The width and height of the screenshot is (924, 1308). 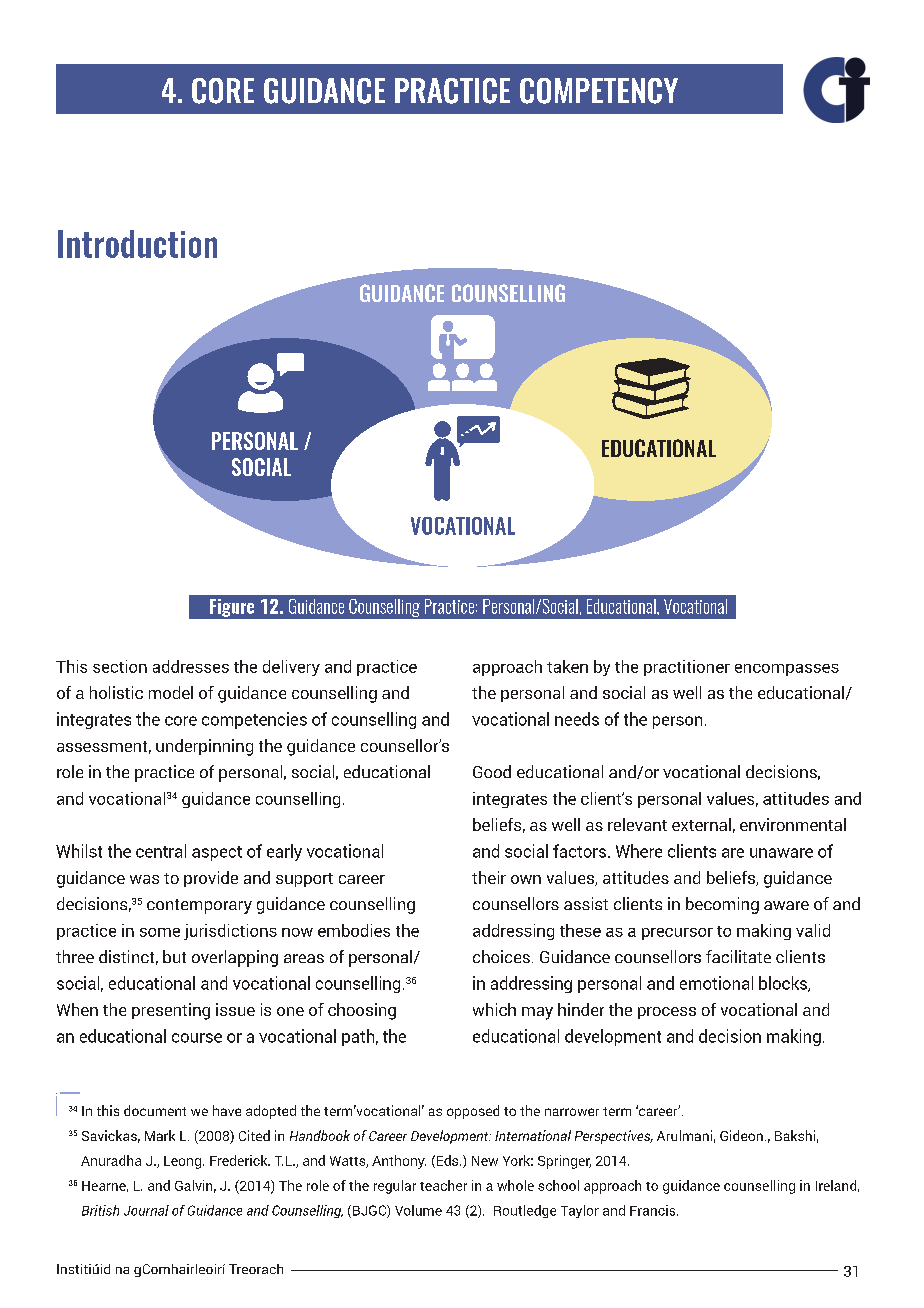 What do you see at coordinates (182, 1162) in the screenshot?
I see `Leong` at bounding box center [182, 1162].
